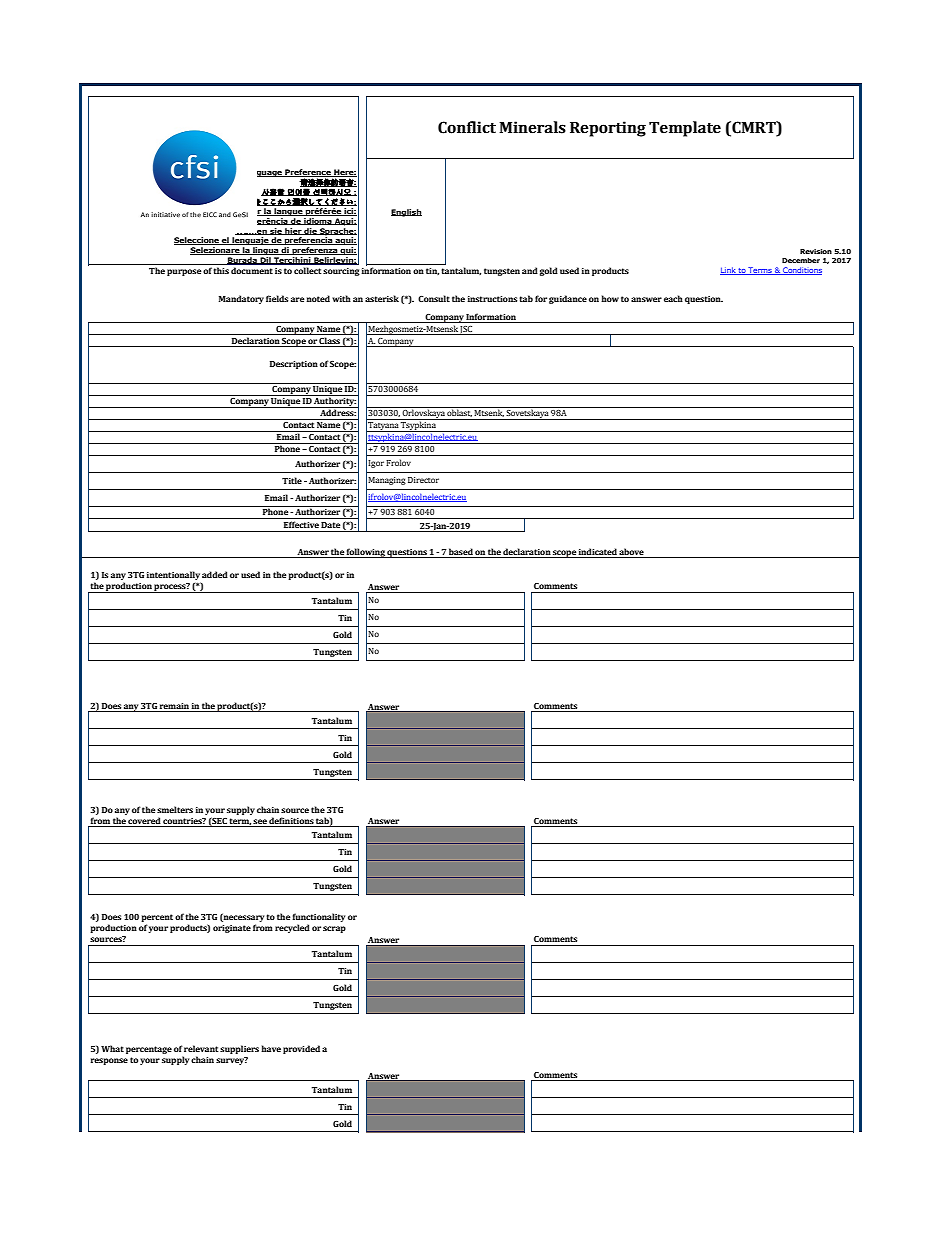  Describe the element at coordinates (334, 929) in the screenshot. I see `scrap` at that location.
